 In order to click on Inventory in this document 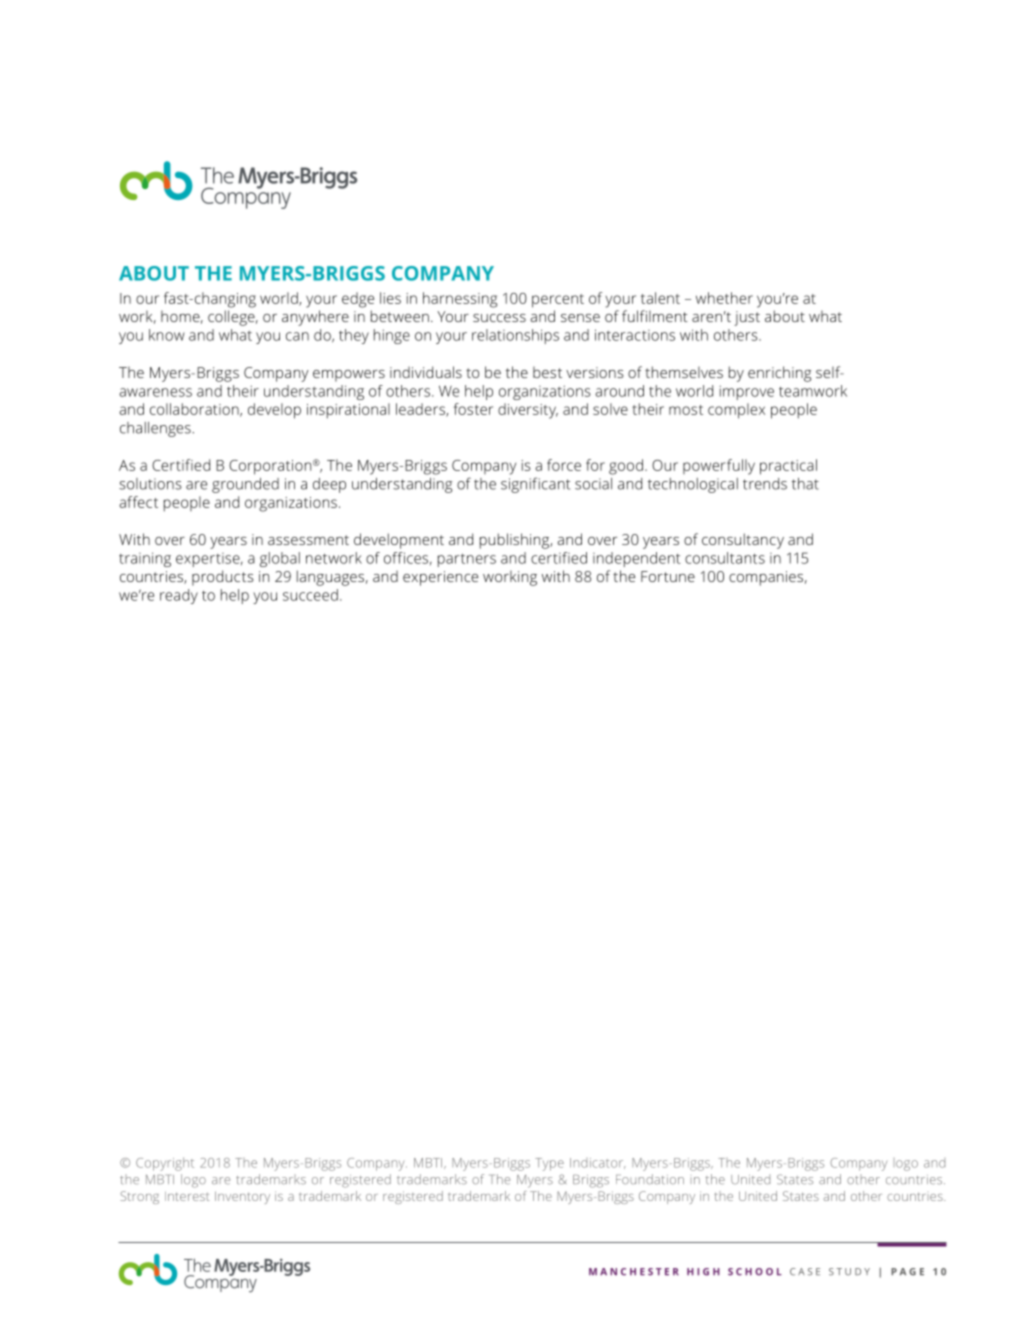, I will do `click(242, 1197)`.
